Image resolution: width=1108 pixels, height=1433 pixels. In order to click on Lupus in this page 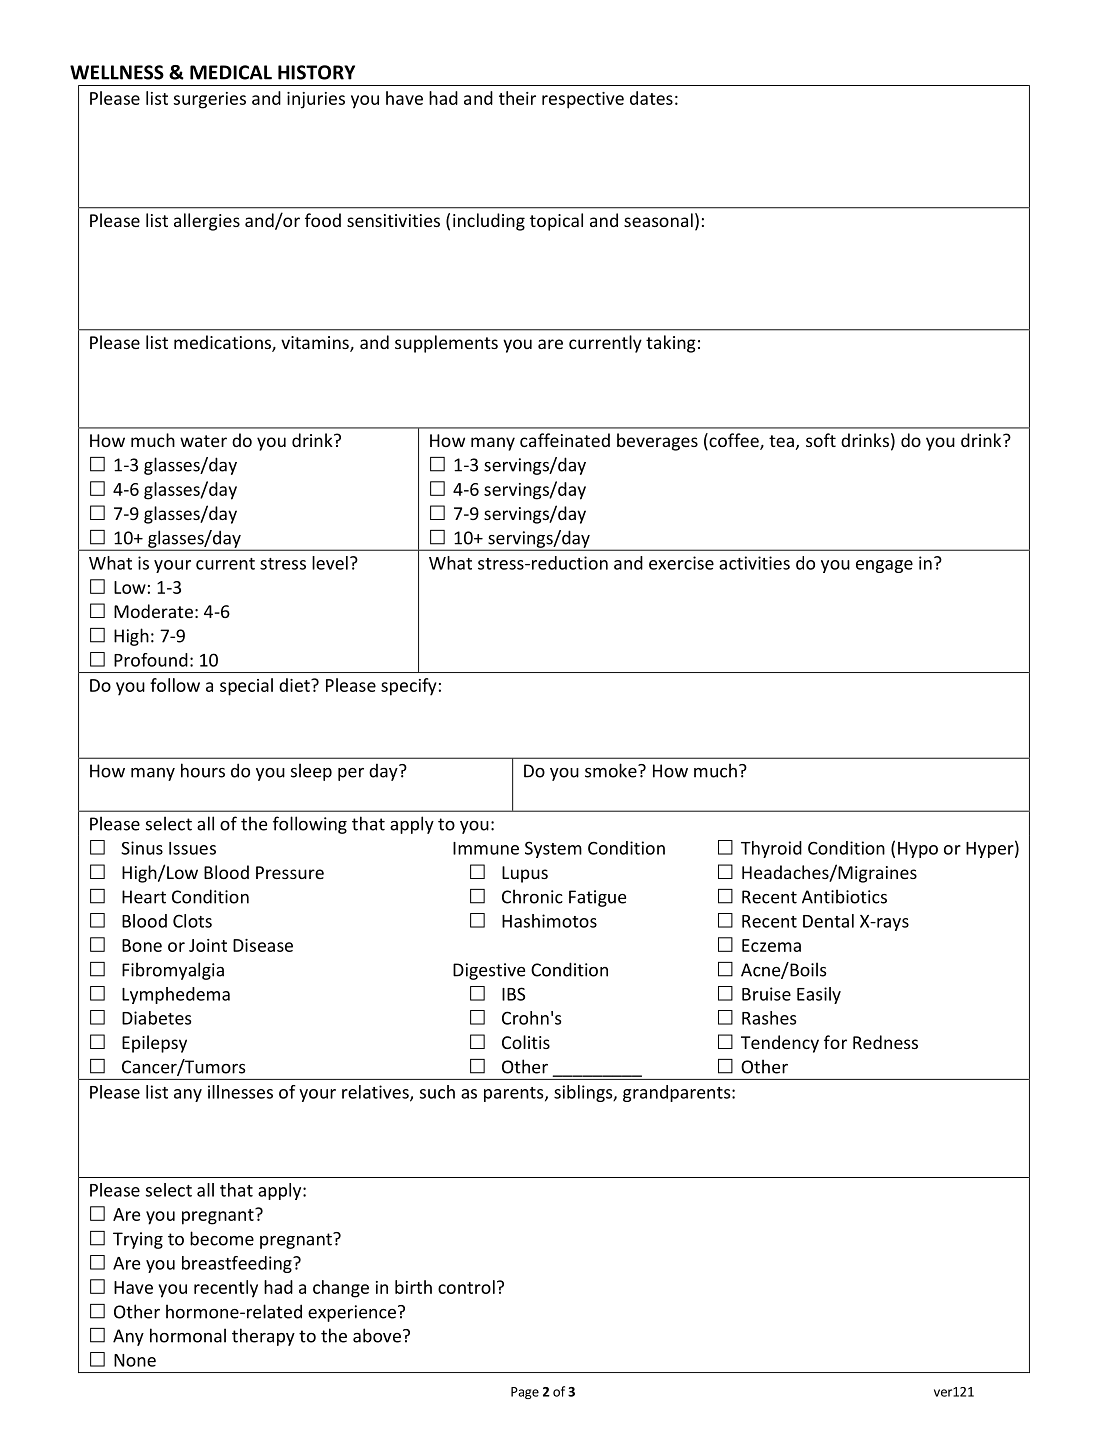, I will do `click(525, 874)`.
